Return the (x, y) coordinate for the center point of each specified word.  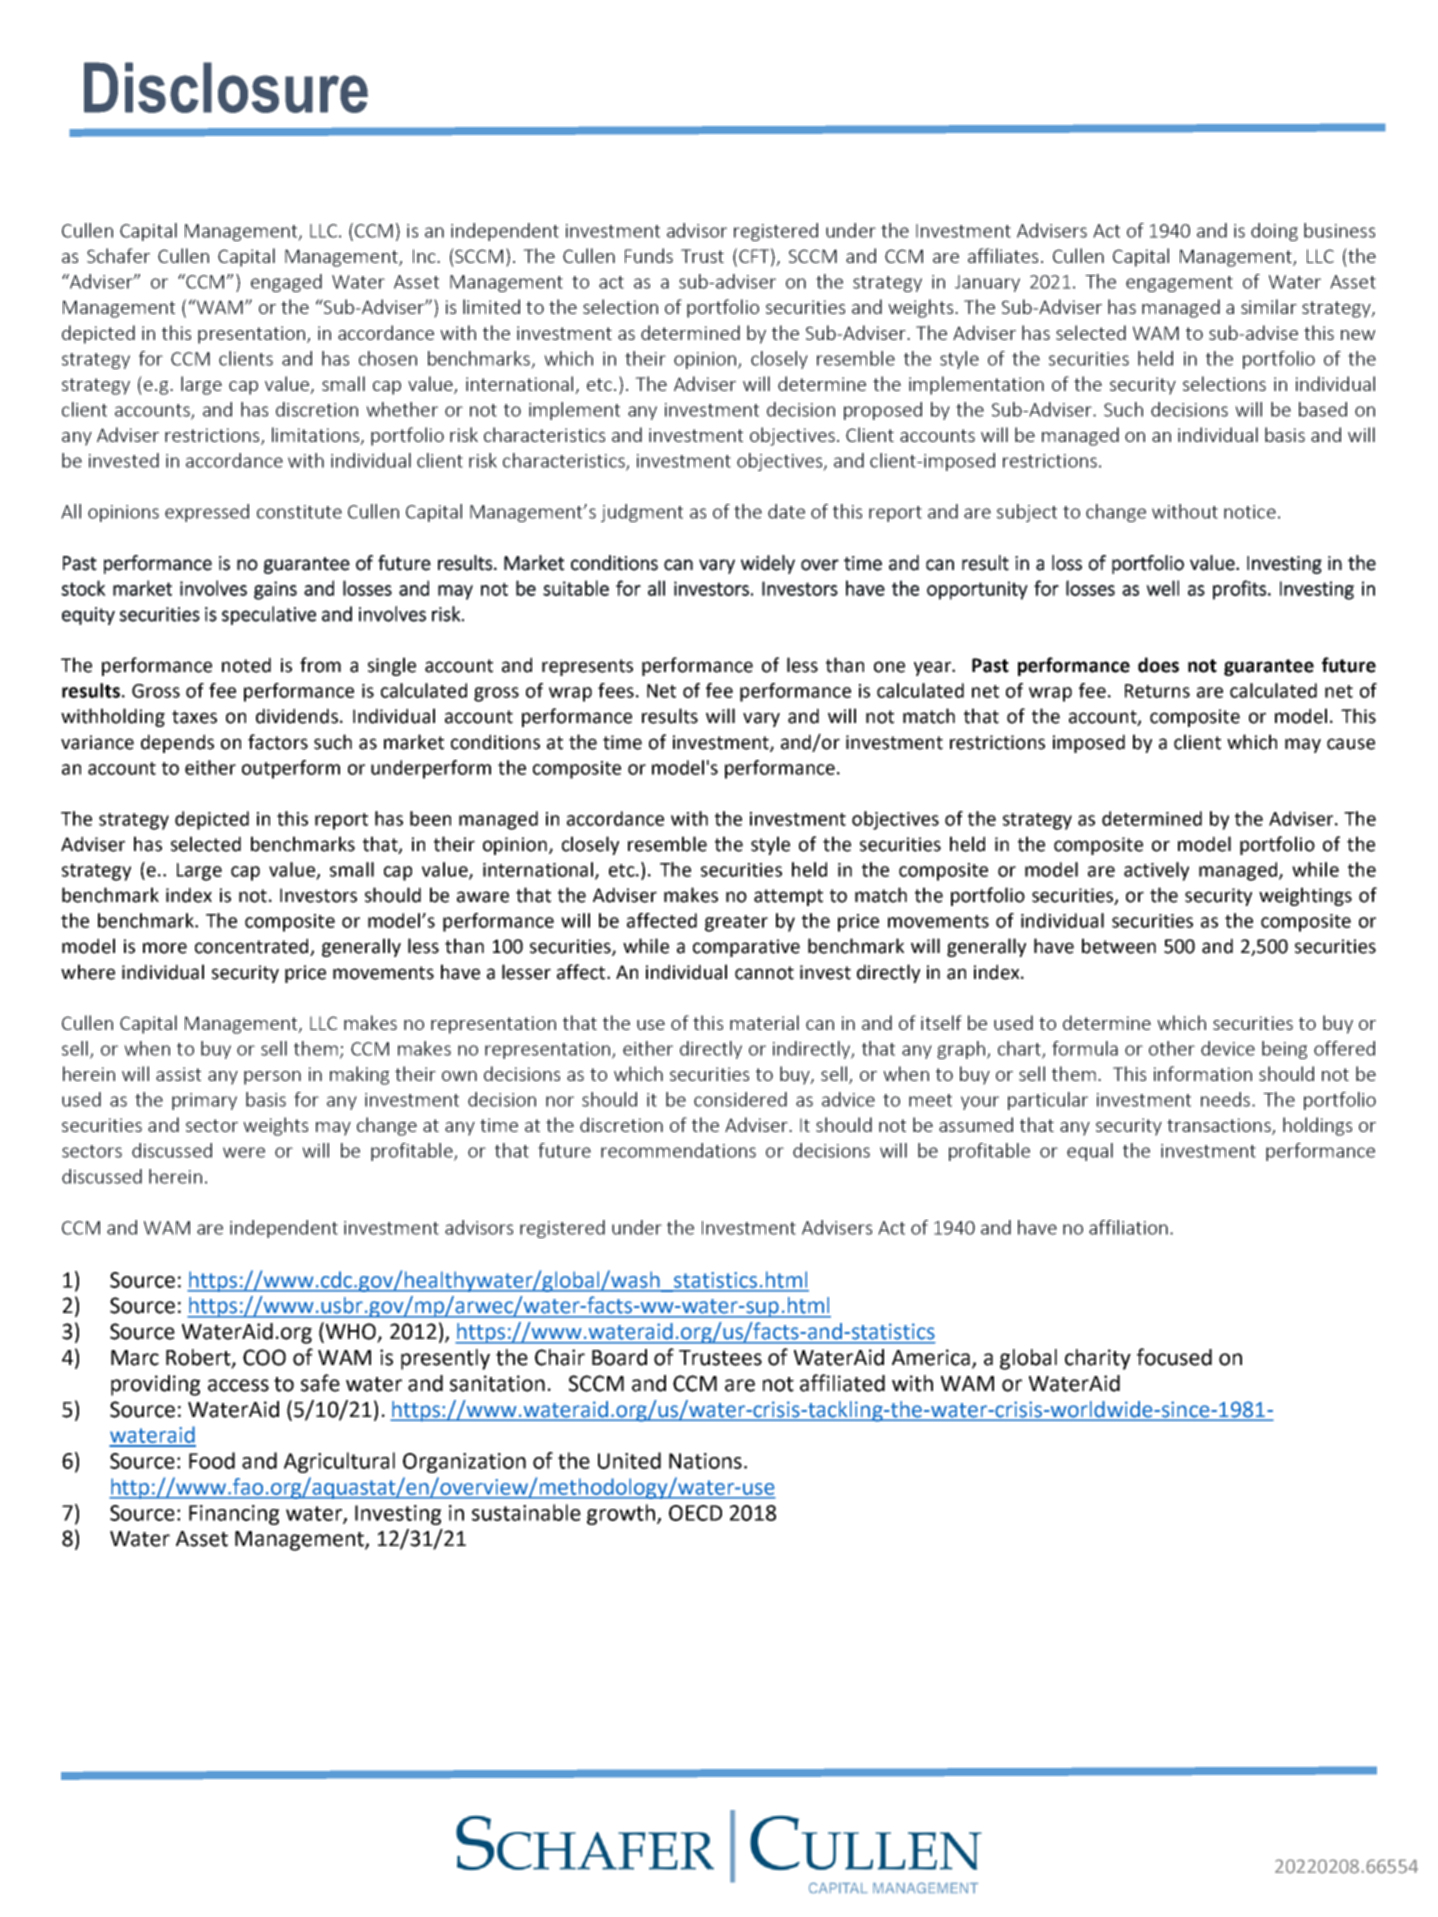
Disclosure (226, 87)
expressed (207, 513)
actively (1156, 871)
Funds (649, 255)
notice (1250, 512)
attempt (788, 897)
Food (212, 1460)
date (786, 511)
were (244, 1152)
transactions (1220, 1126)
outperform (291, 769)
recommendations (678, 1150)
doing (1274, 232)
